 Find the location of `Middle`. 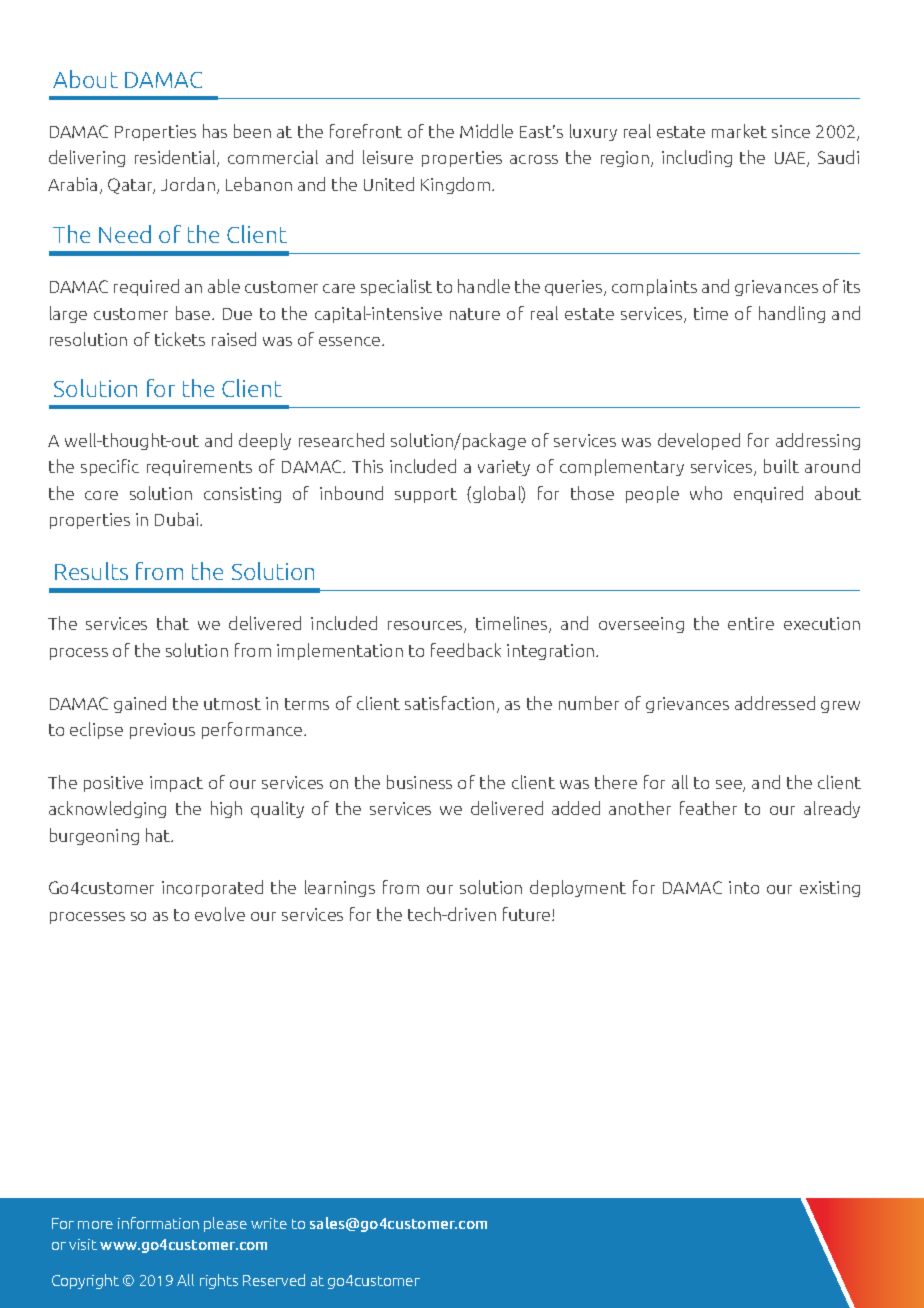

Middle is located at coordinates (486, 131).
